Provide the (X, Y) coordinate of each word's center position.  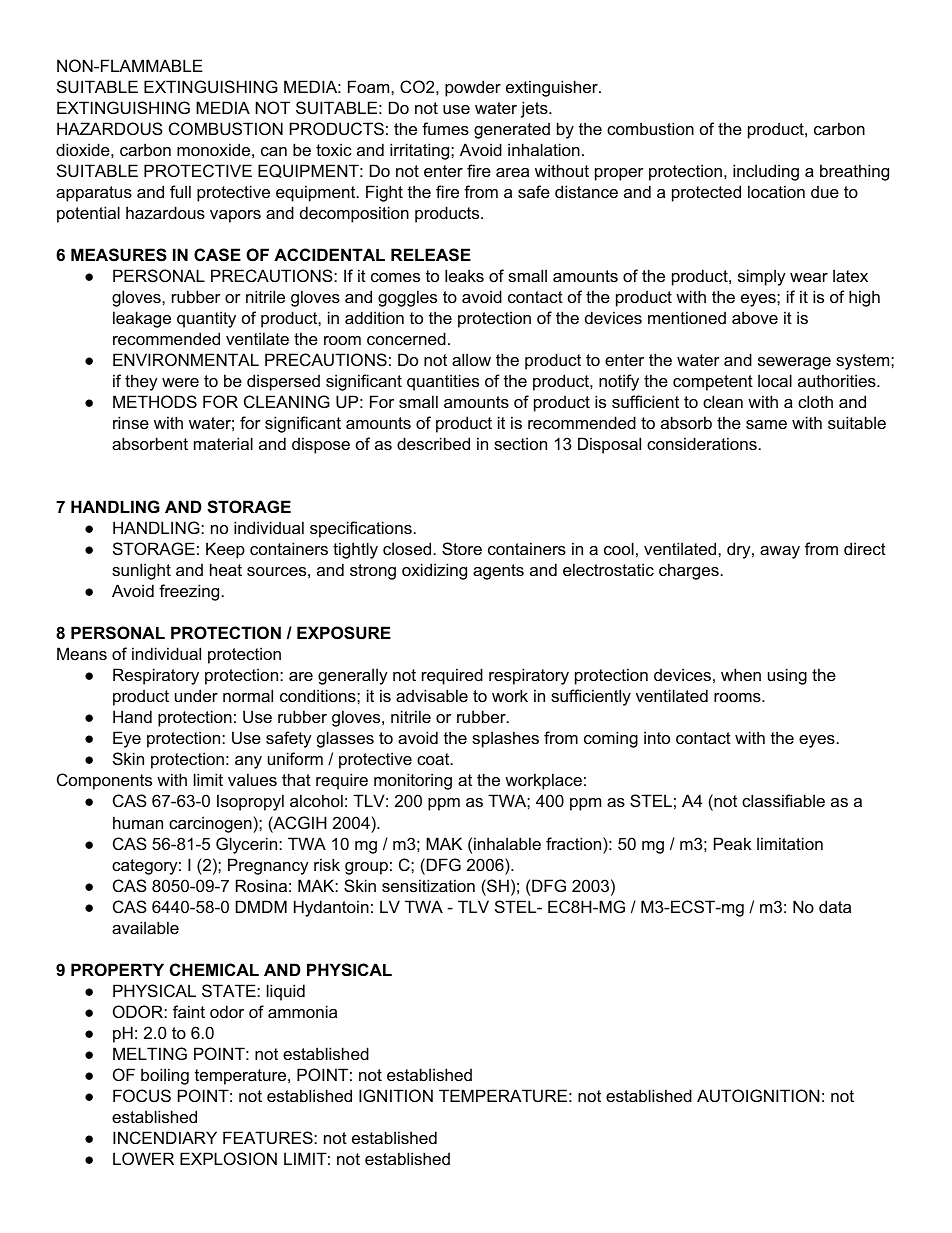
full (180, 191)
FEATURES (269, 1137)
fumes (445, 128)
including (766, 172)
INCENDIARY (165, 1137)
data (835, 906)
